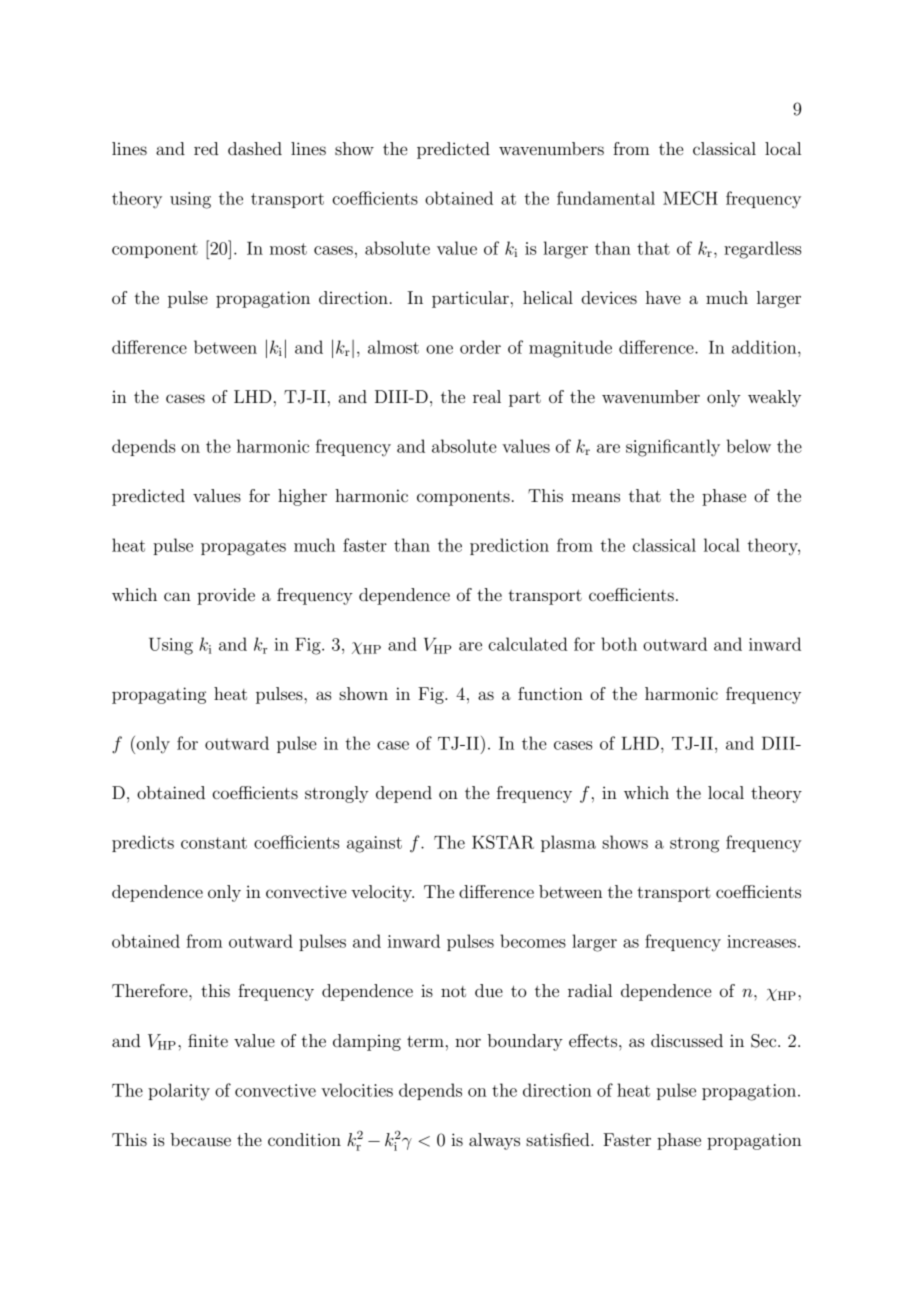 The height and width of the image is (1308, 924). I want to click on both, so click(619, 644).
